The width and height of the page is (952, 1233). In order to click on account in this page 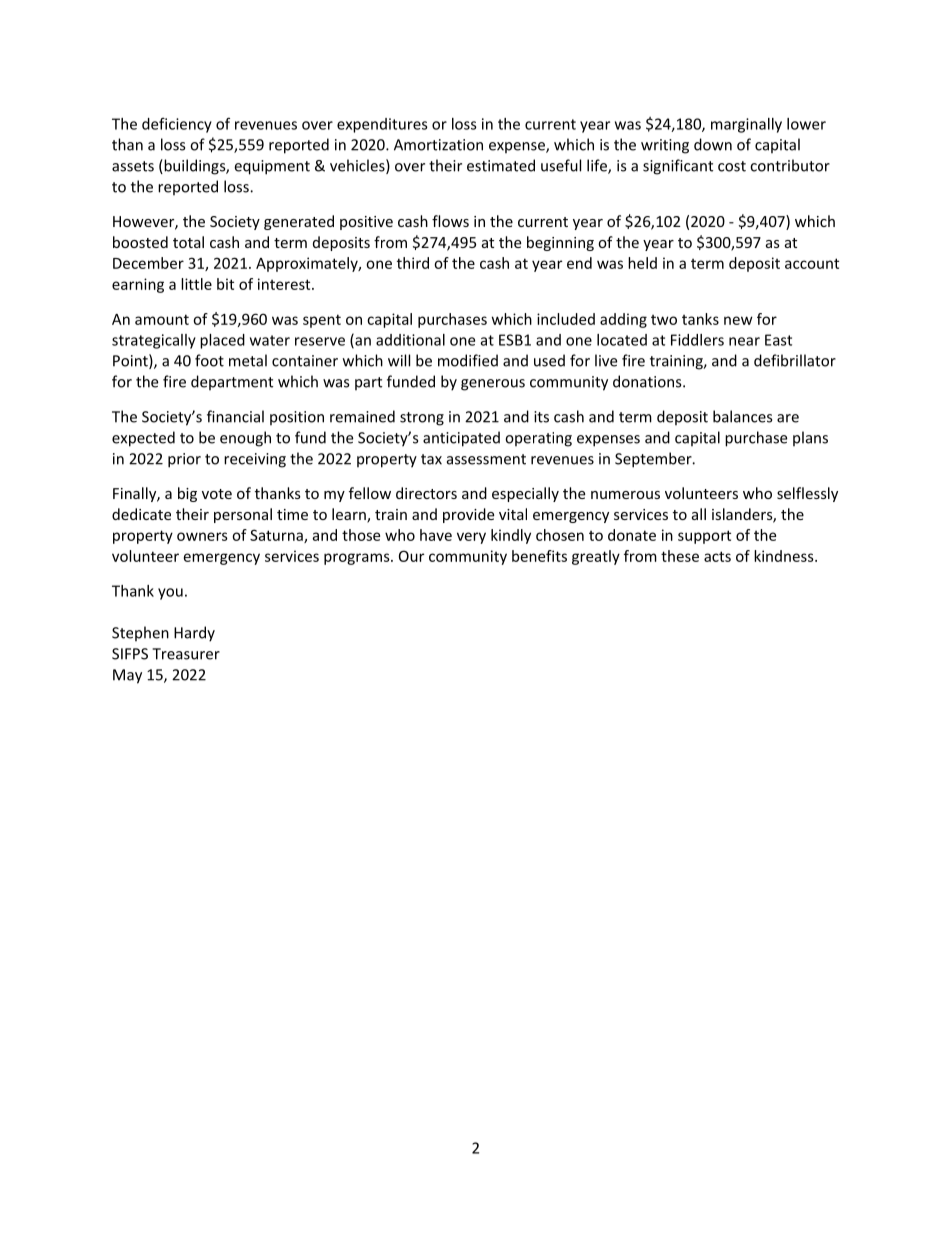, I will do `click(812, 263)`.
